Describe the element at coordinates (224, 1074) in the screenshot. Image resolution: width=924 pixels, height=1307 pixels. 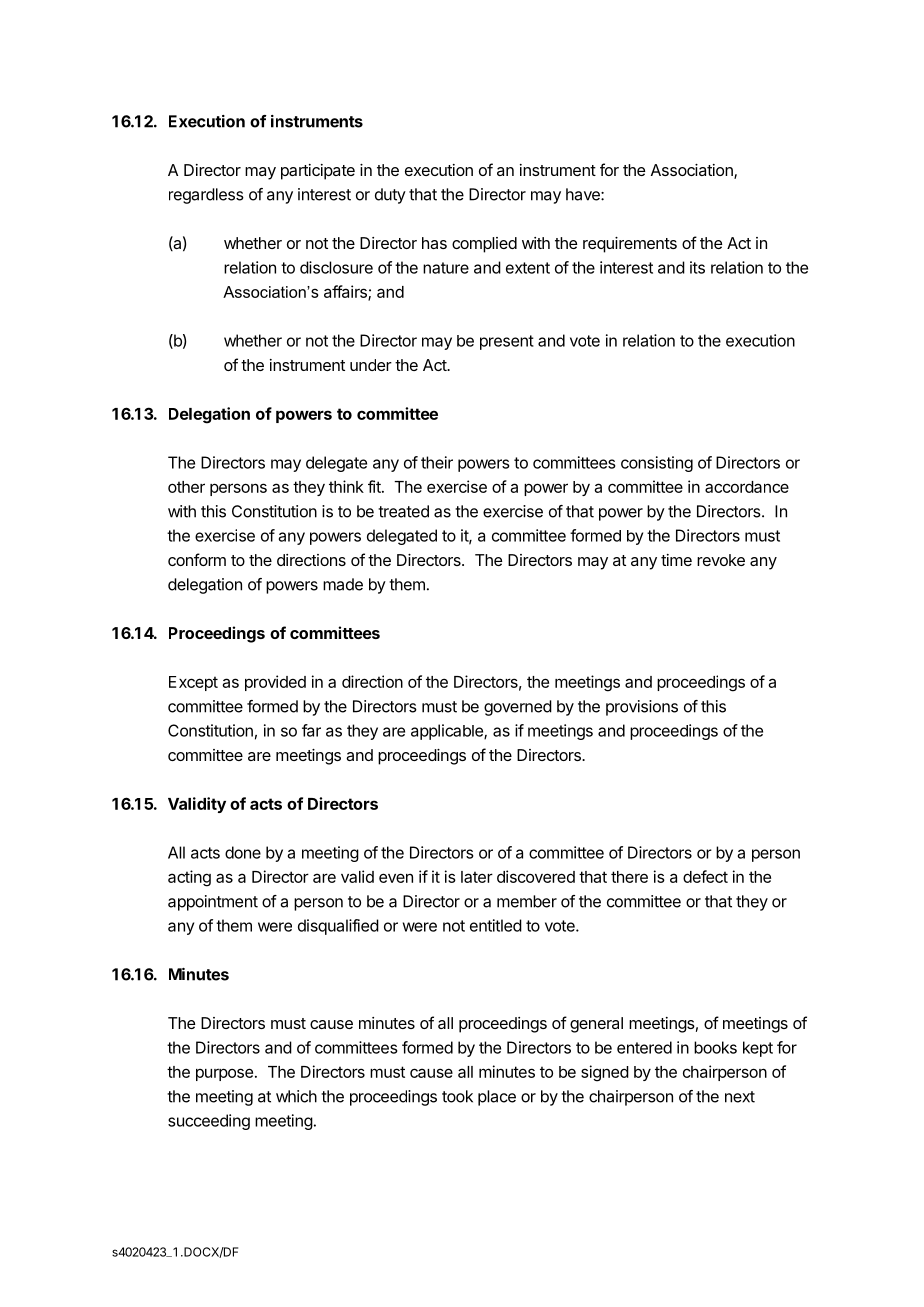
I see `purpose` at that location.
